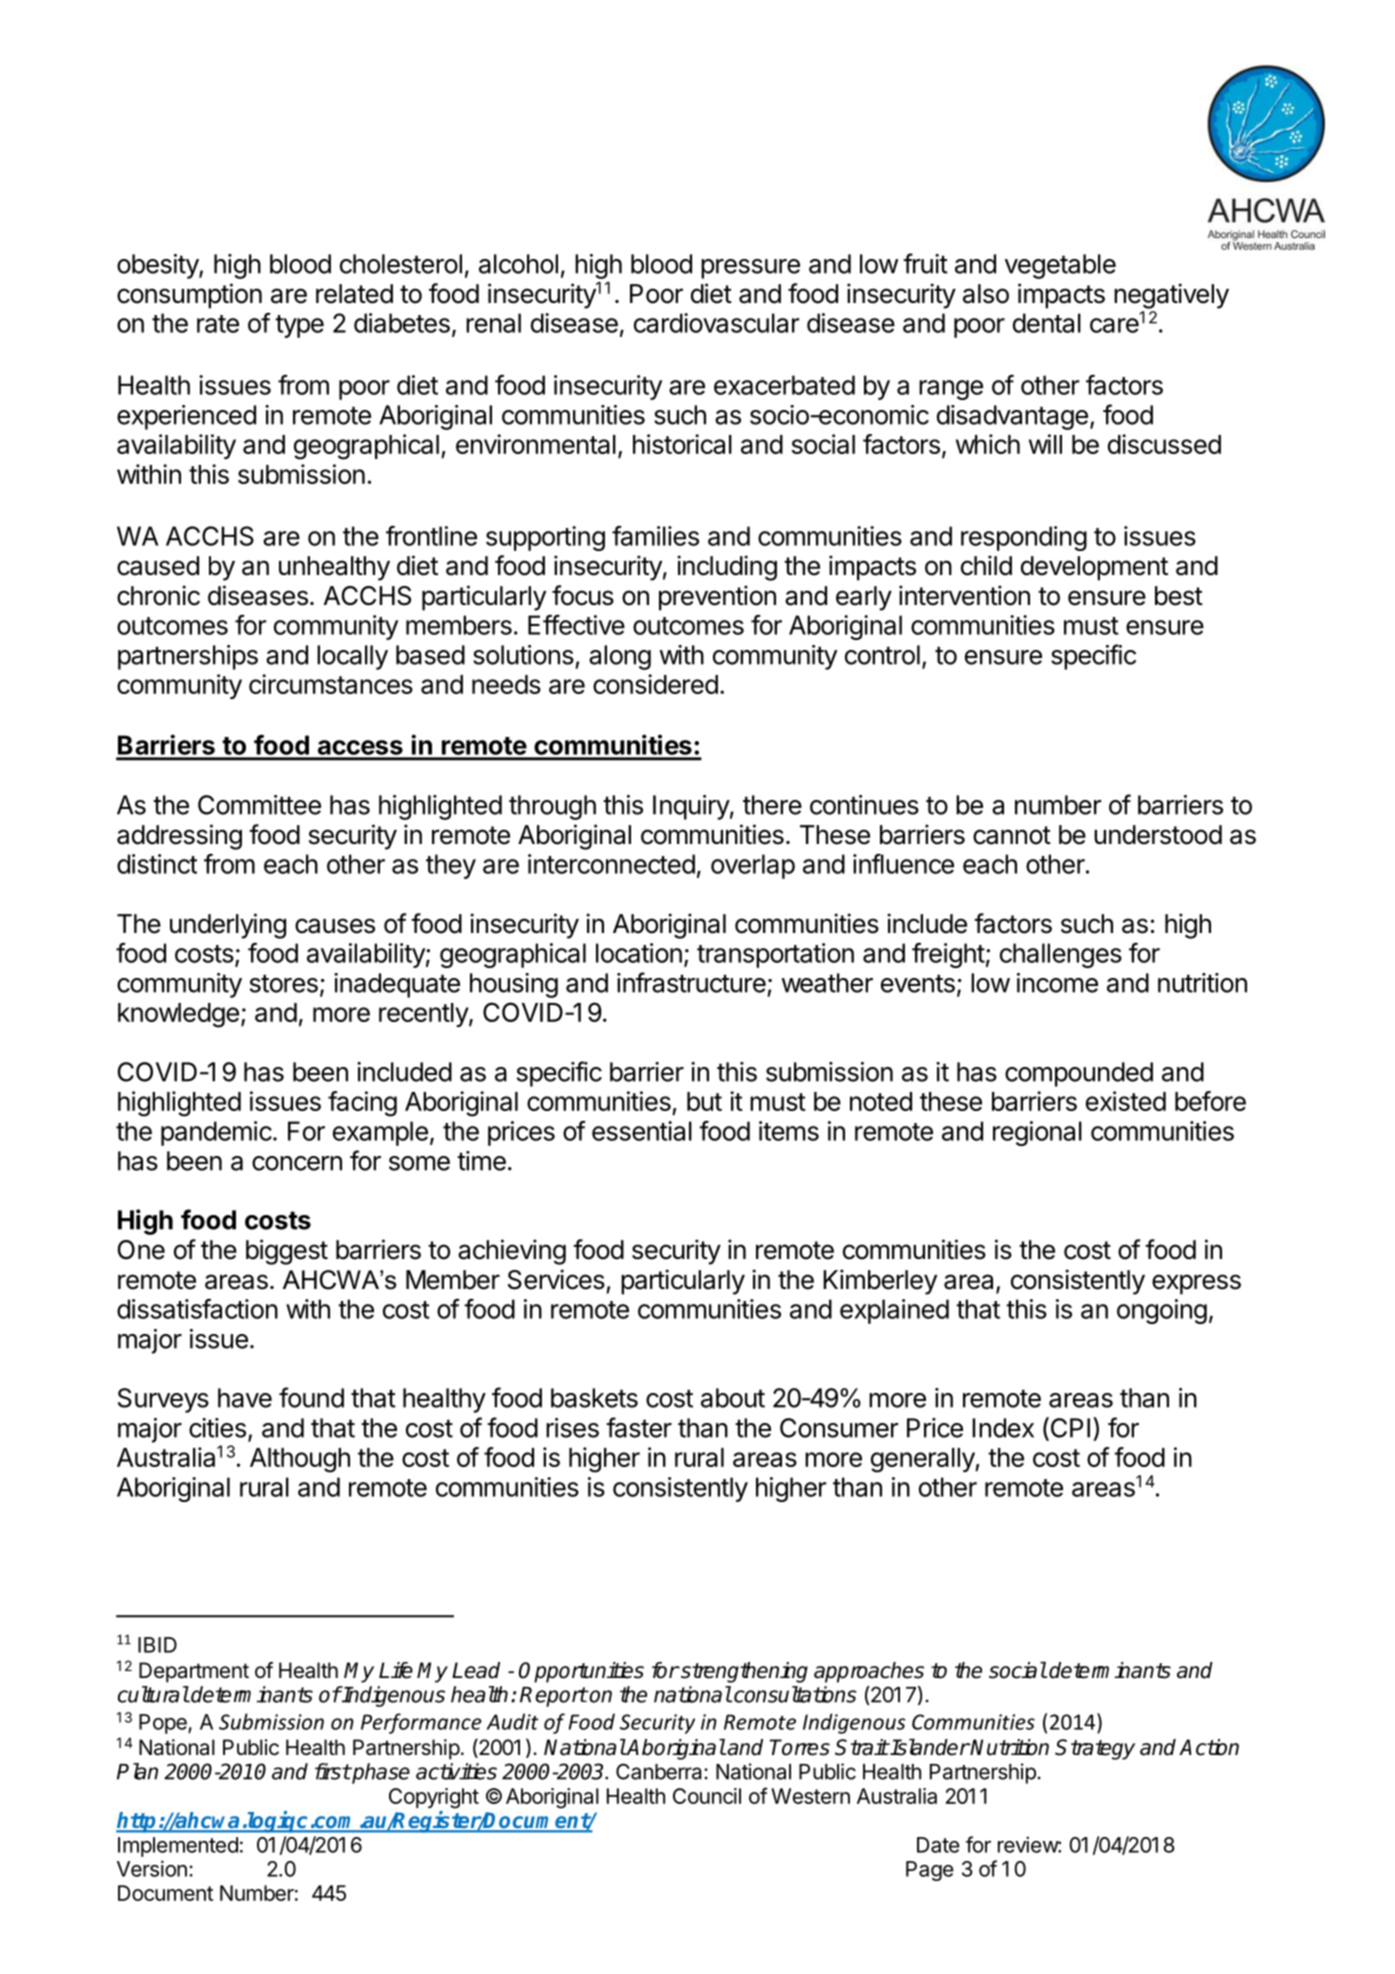  Describe the element at coordinates (299, 326) in the screenshot. I see `type` at that location.
